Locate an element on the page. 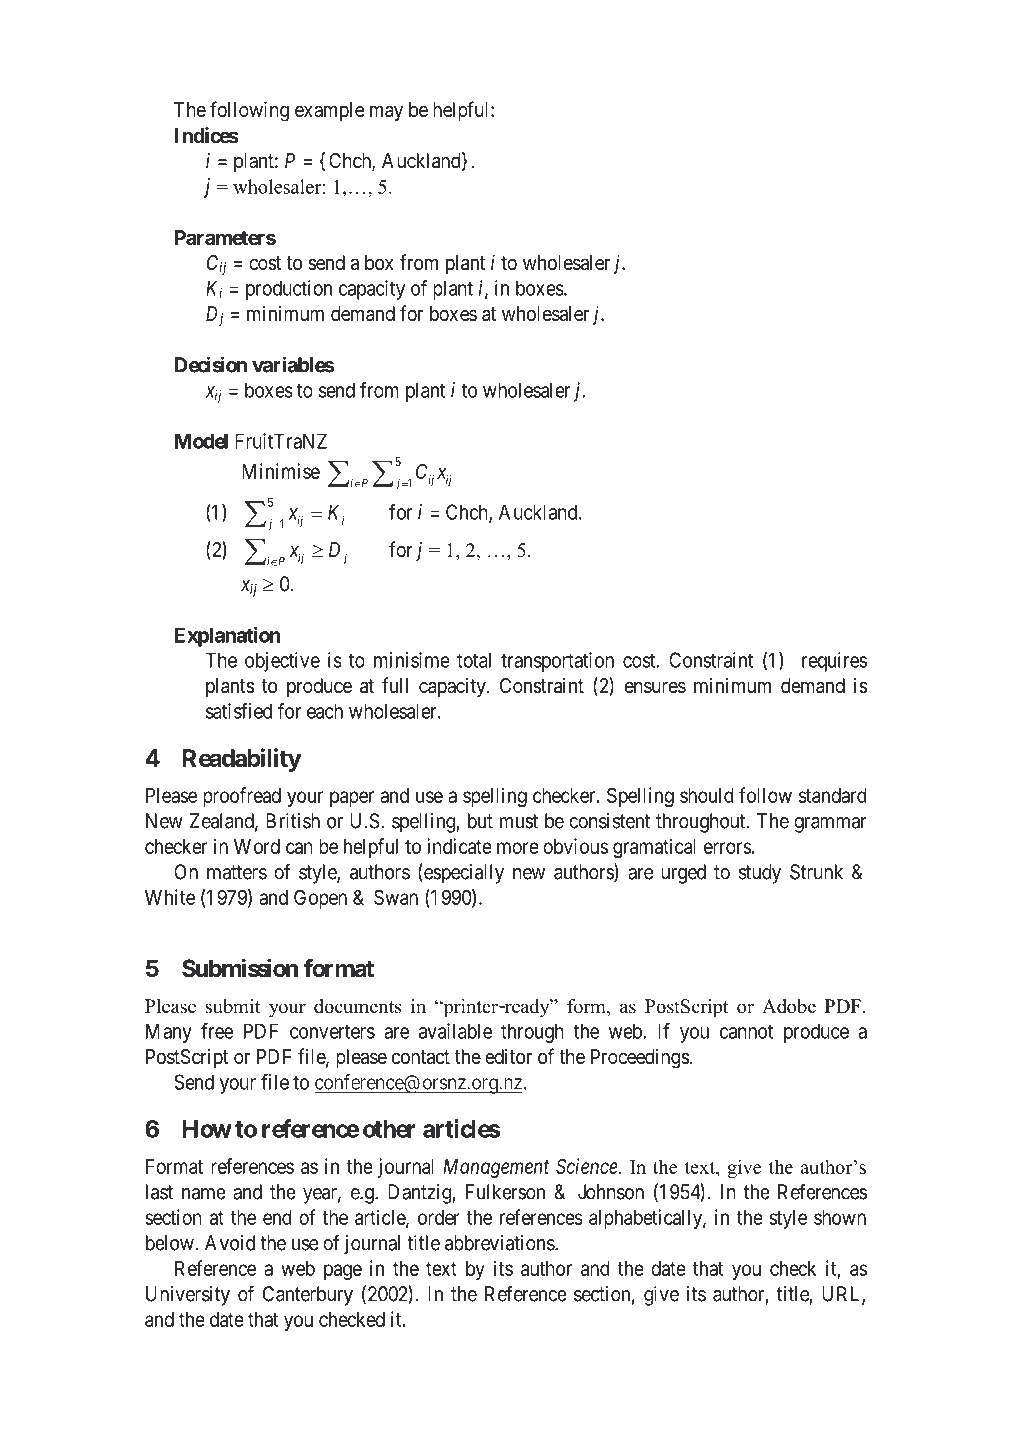 The width and height of the image is (1011, 1430). example is located at coordinates (329, 111).
